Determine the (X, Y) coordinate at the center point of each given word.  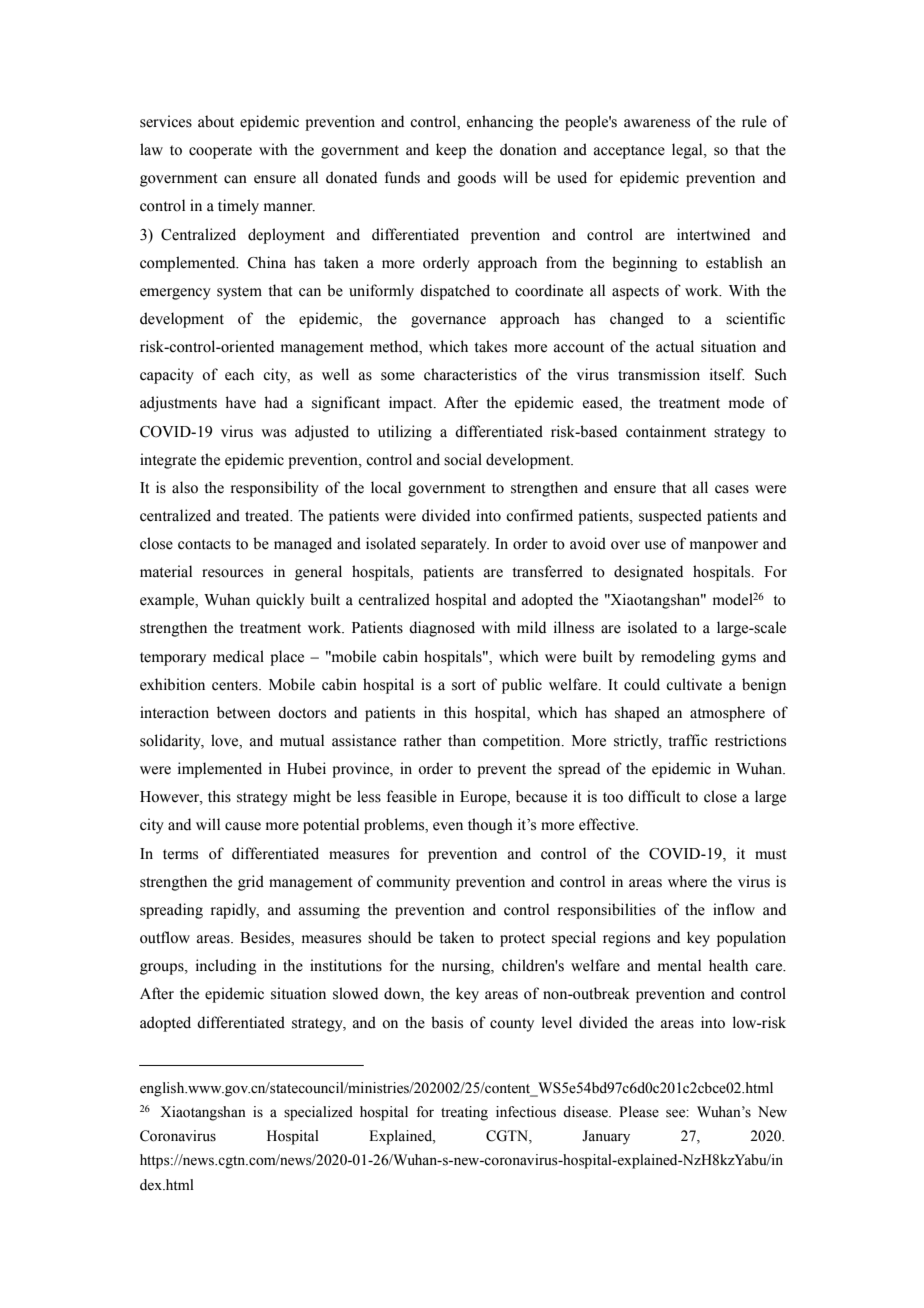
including (226, 967)
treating (464, 1113)
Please (639, 1112)
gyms (739, 660)
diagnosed (442, 629)
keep (451, 151)
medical (238, 656)
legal (688, 151)
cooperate (220, 152)
